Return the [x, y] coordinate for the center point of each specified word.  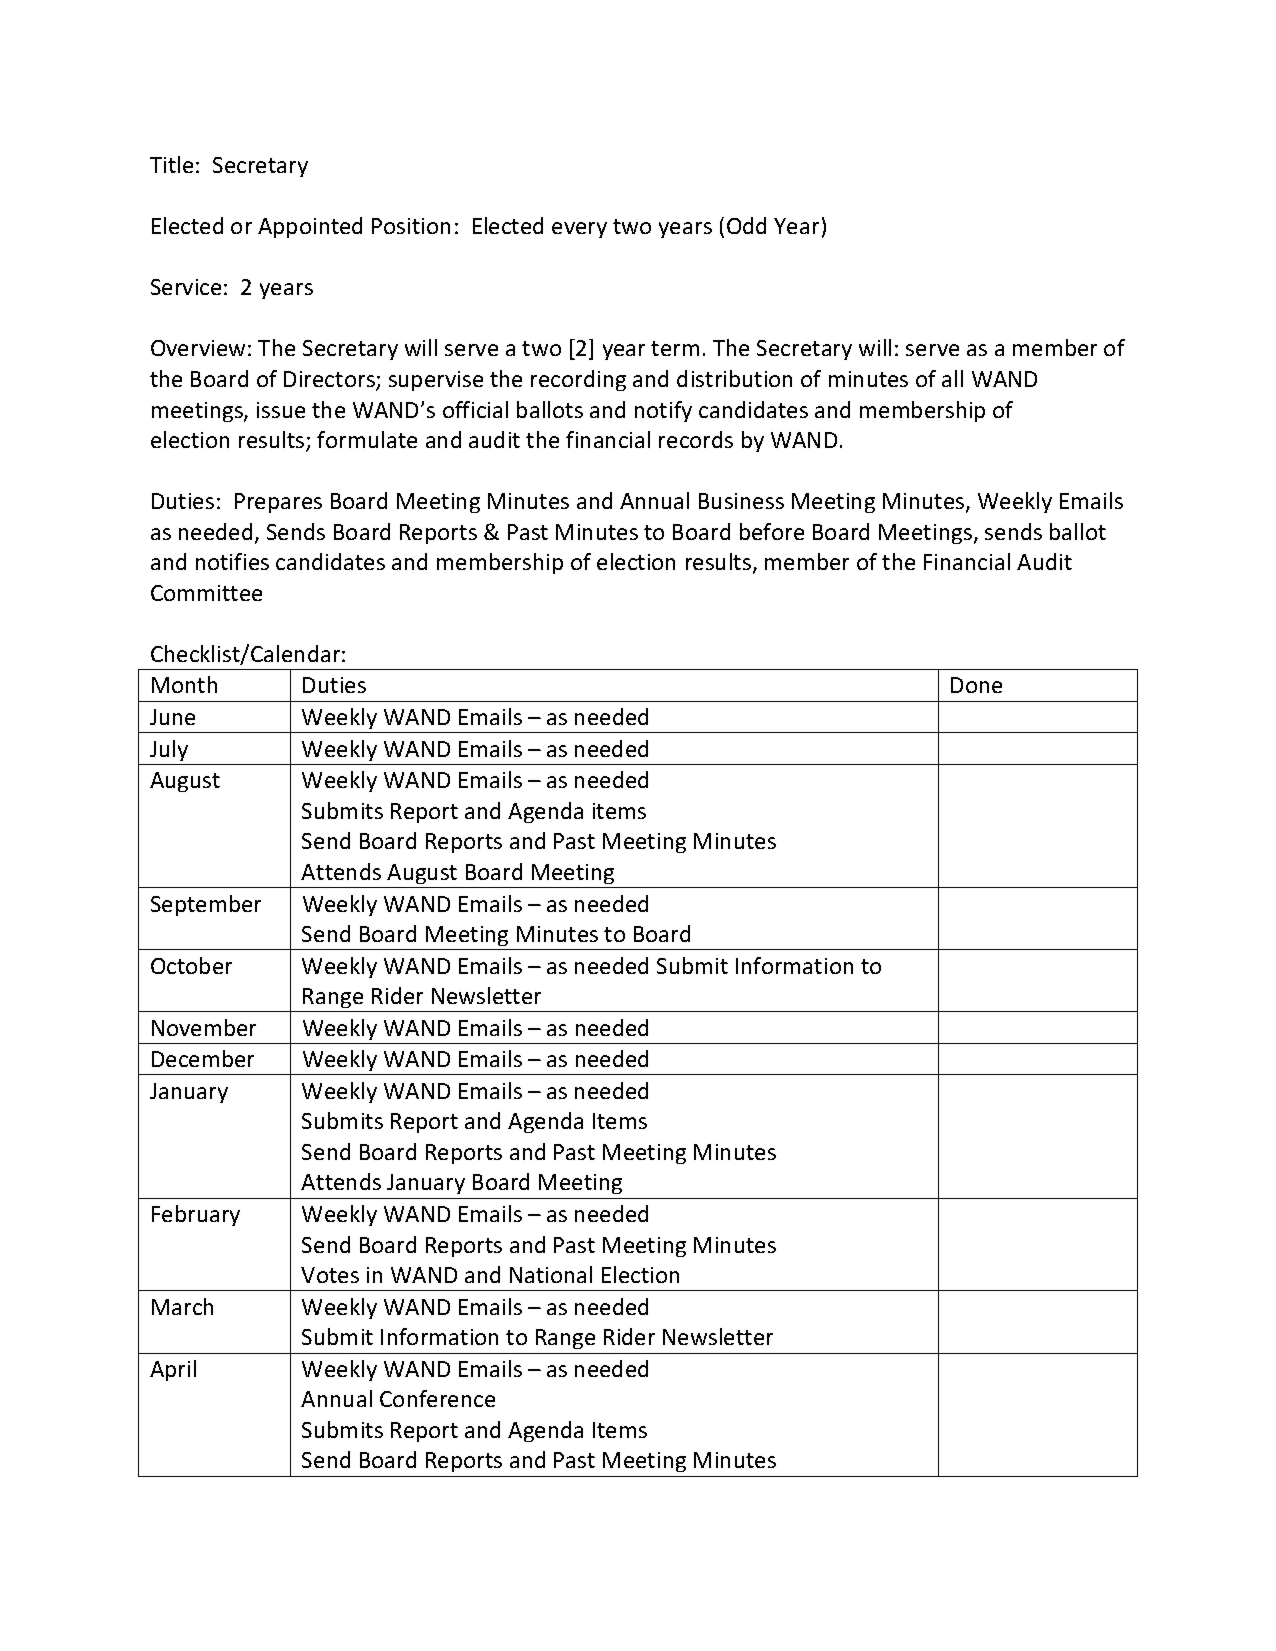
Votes [330, 1275]
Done [976, 685]
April [173, 1370]
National [551, 1274]
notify [663, 411]
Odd [746, 225]
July [169, 750]
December [203, 1058]
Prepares [278, 503]
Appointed [310, 227]
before [772, 531]
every [579, 230]
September [206, 905]
